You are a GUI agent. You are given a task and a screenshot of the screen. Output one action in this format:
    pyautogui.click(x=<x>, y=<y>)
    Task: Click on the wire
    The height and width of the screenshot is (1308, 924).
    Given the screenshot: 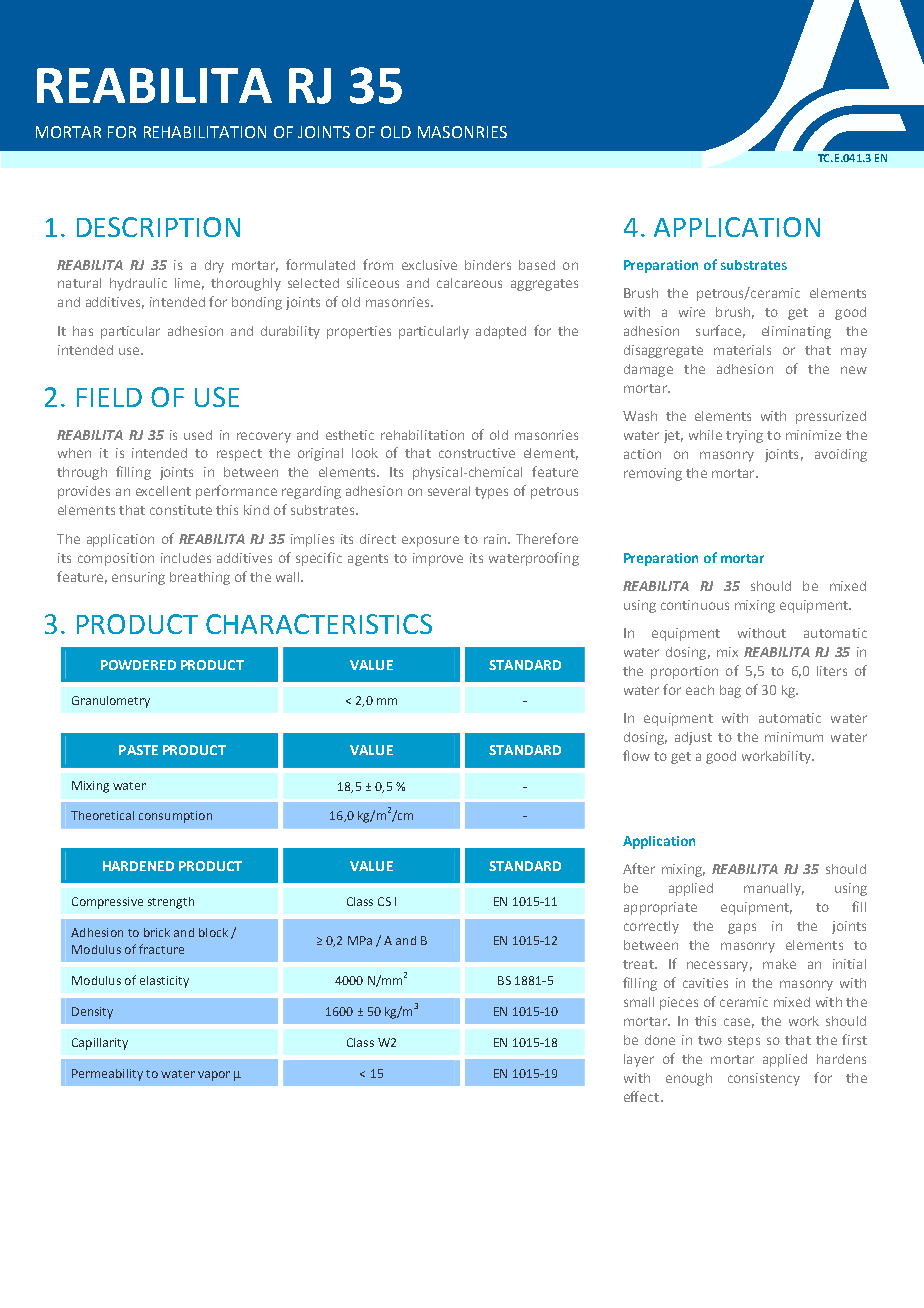 What is the action you would take?
    pyautogui.click(x=692, y=312)
